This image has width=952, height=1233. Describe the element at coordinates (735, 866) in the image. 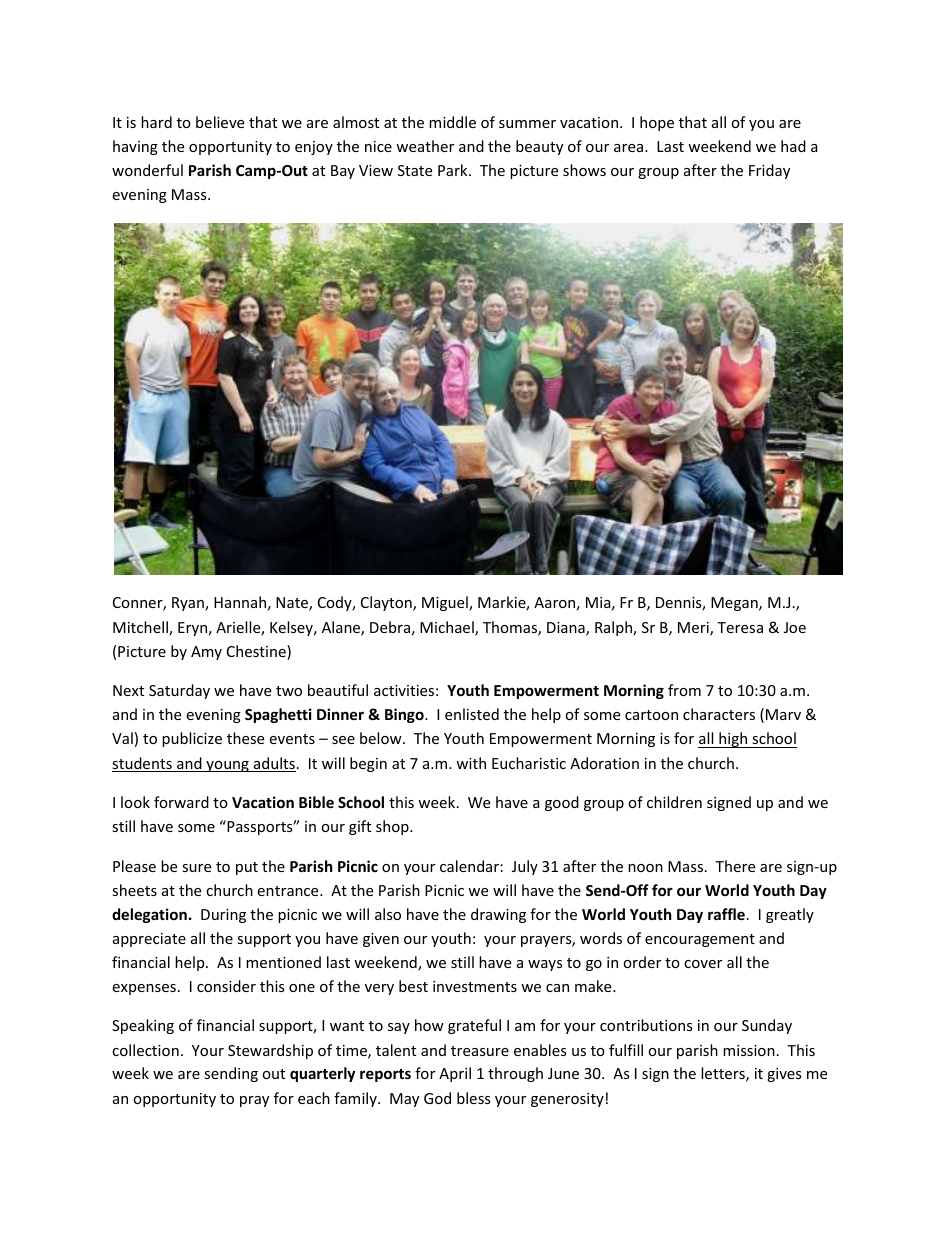

I see `There` at that location.
